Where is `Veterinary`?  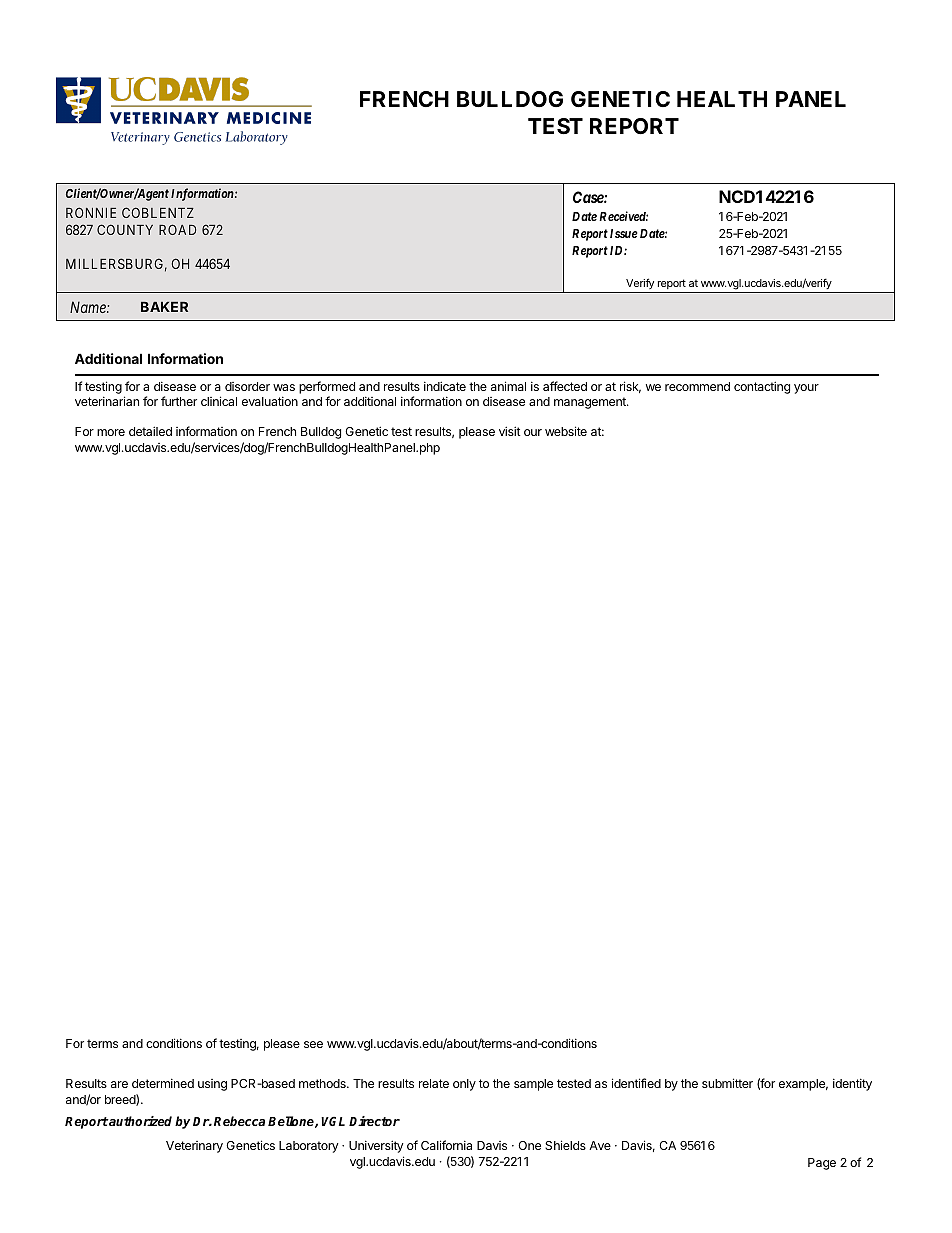
Veterinary is located at coordinates (194, 1147).
